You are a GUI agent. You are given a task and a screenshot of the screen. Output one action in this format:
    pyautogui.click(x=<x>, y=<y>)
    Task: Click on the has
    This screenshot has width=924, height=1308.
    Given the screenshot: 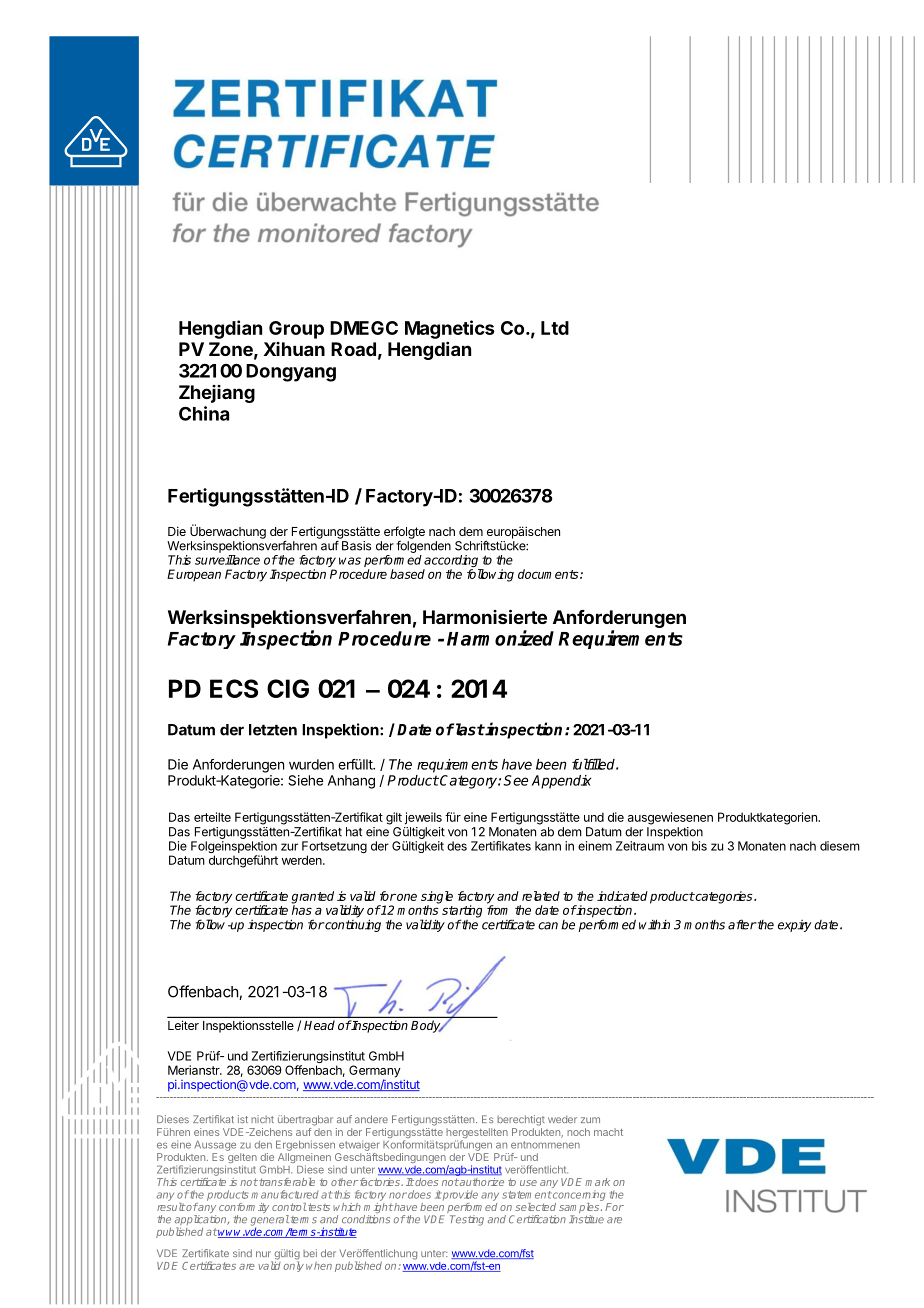 What is the action you would take?
    pyautogui.click(x=302, y=909)
